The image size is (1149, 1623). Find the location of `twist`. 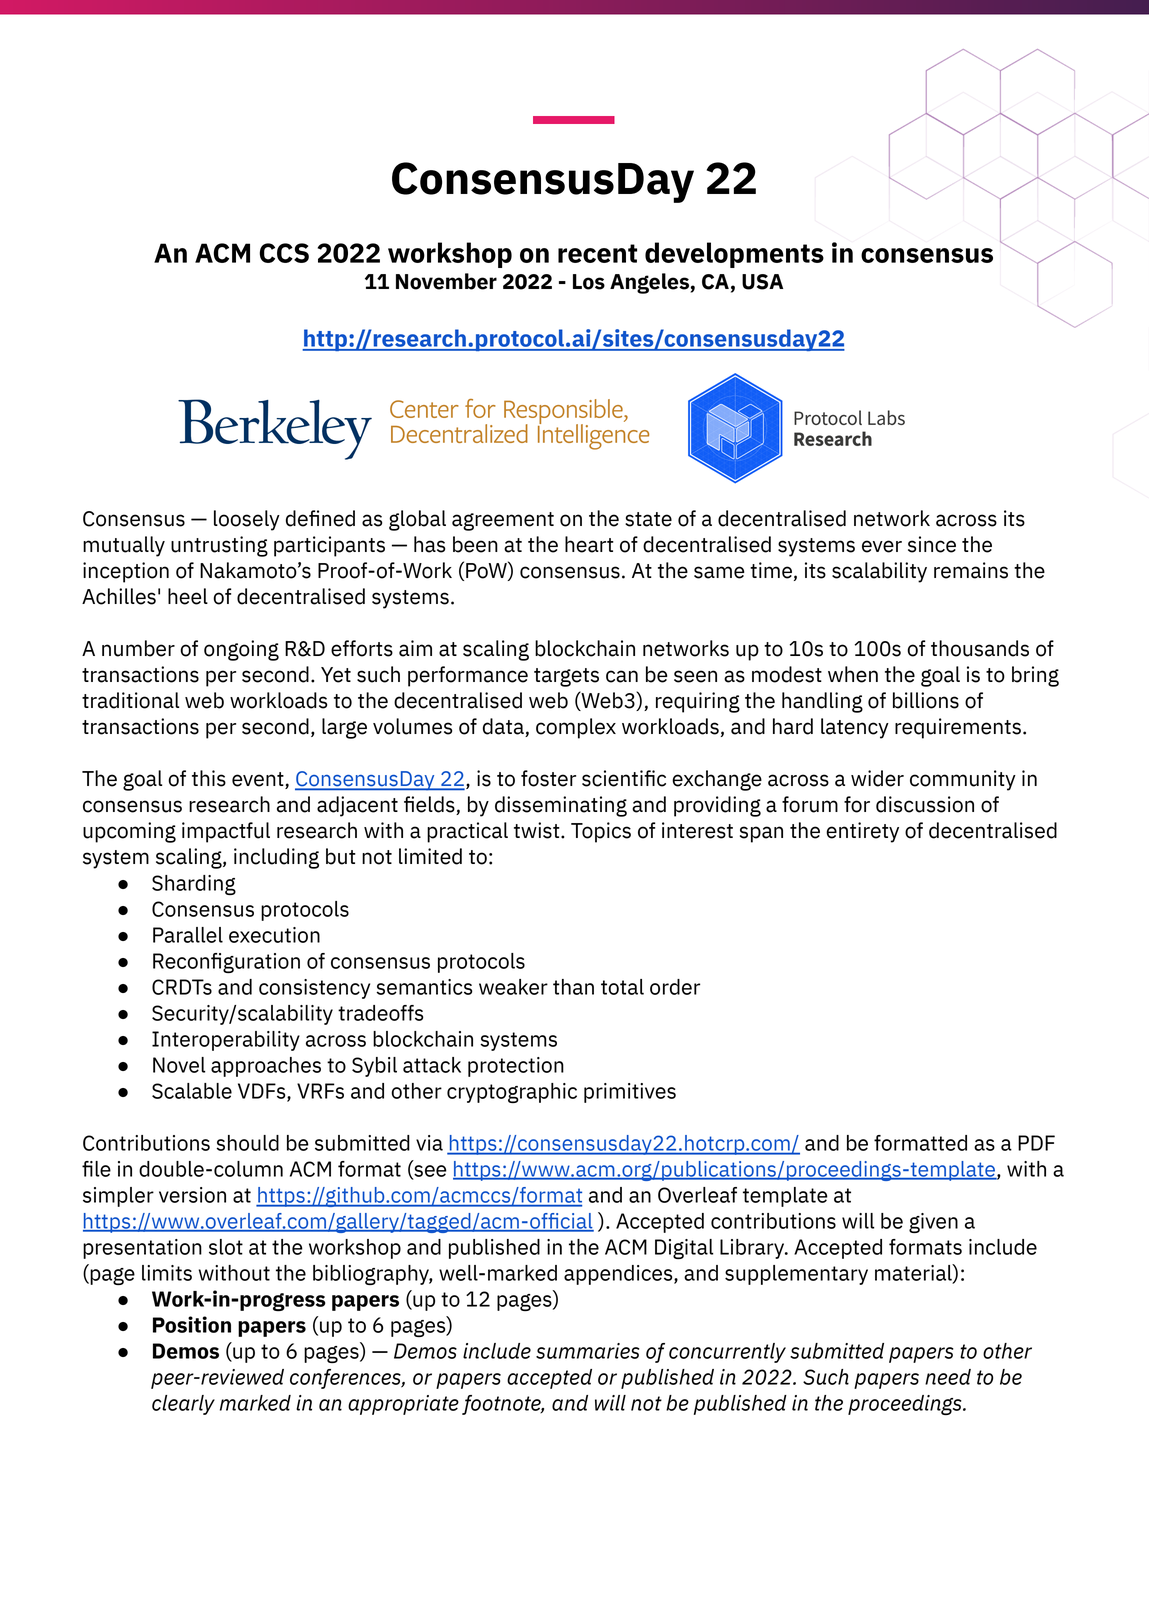

twist is located at coordinates (538, 830).
